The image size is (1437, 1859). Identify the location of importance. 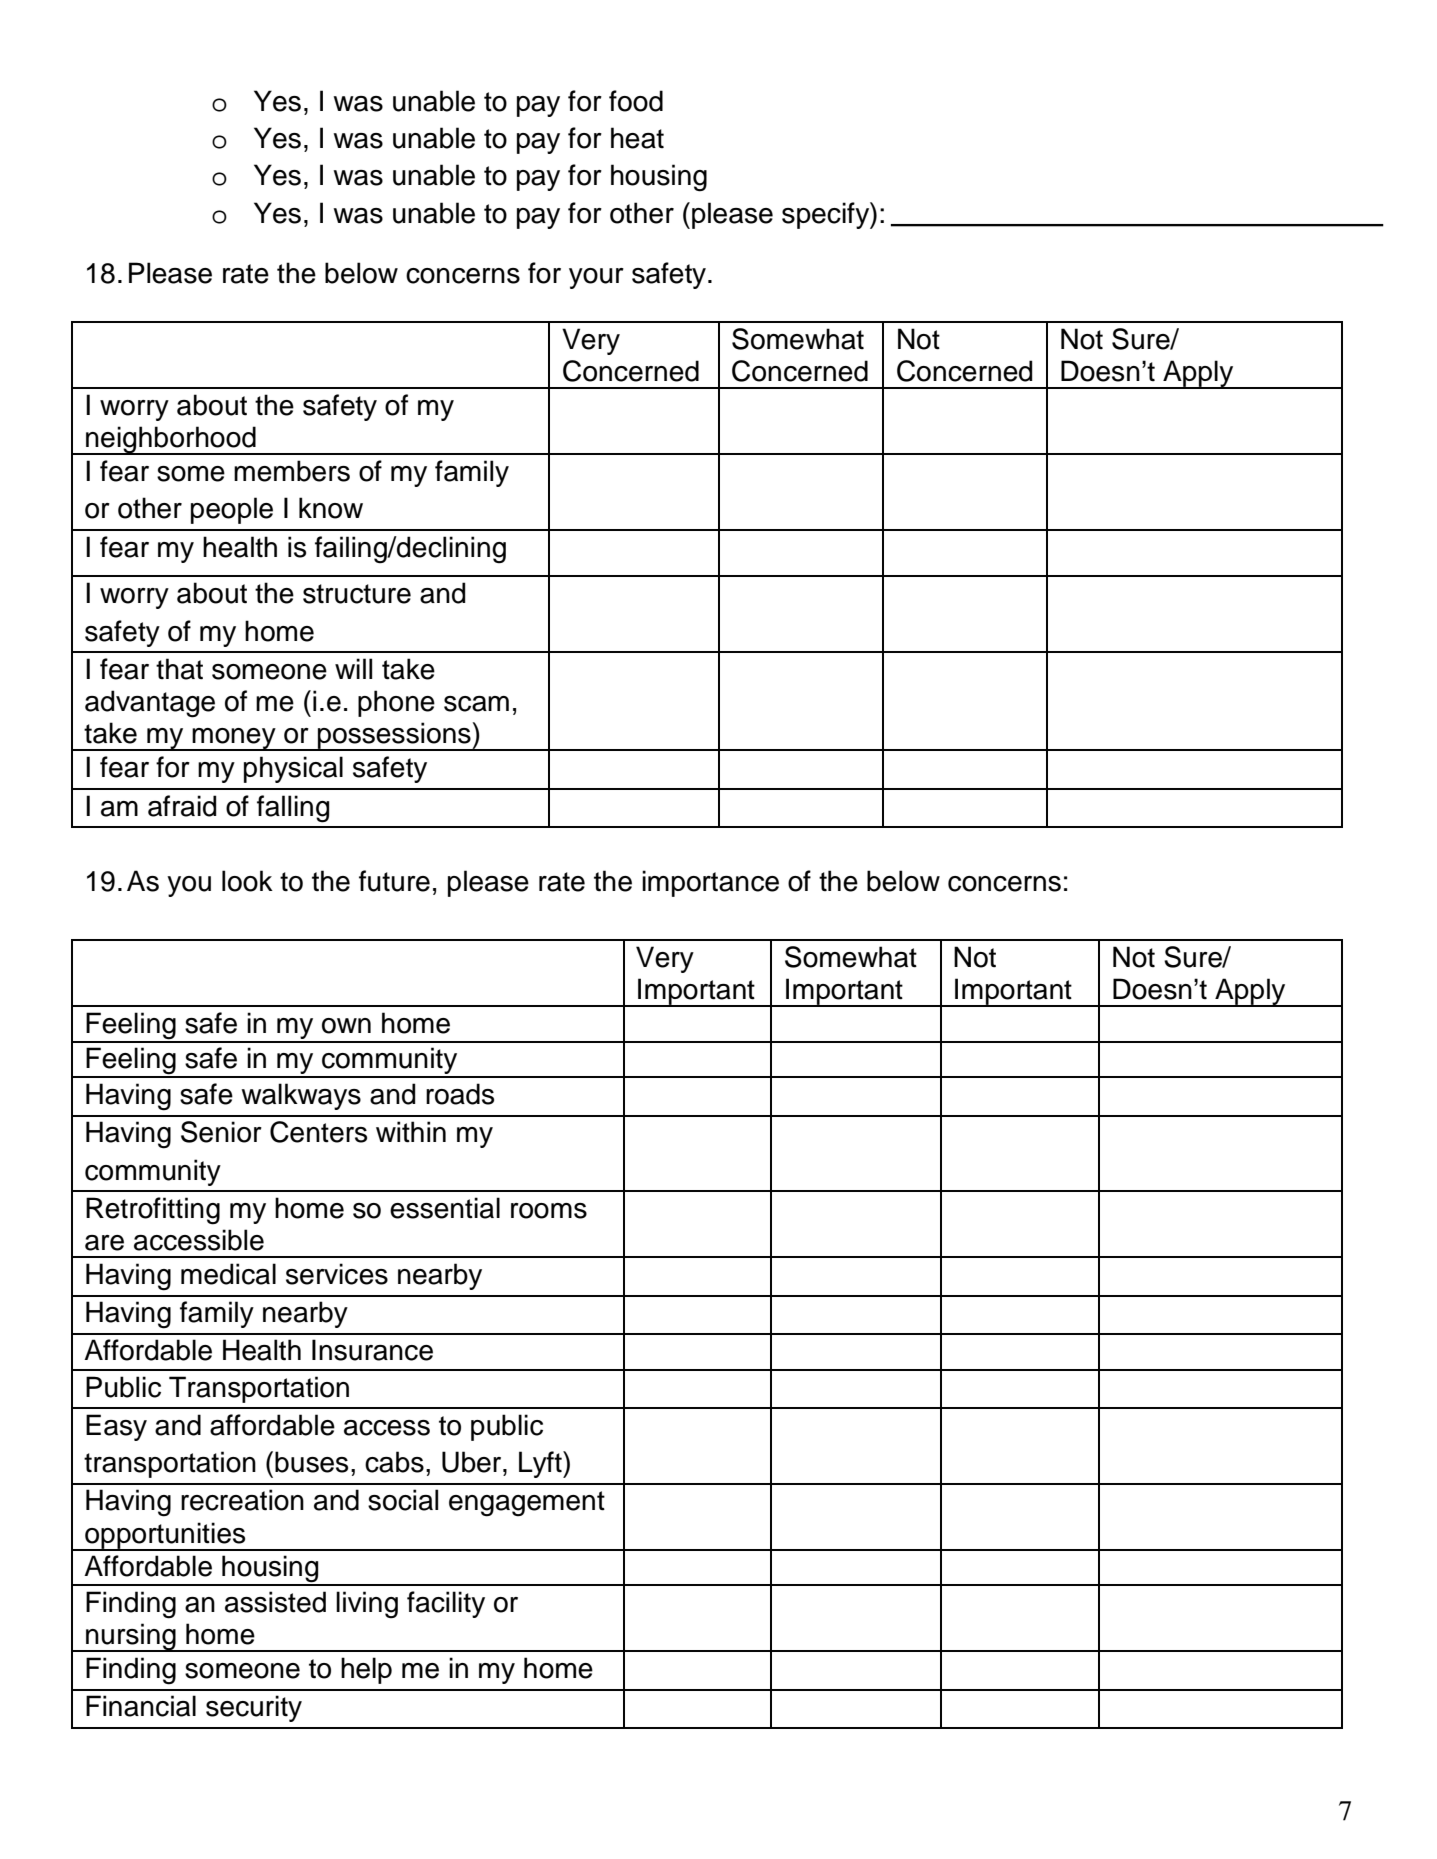
(710, 883).
